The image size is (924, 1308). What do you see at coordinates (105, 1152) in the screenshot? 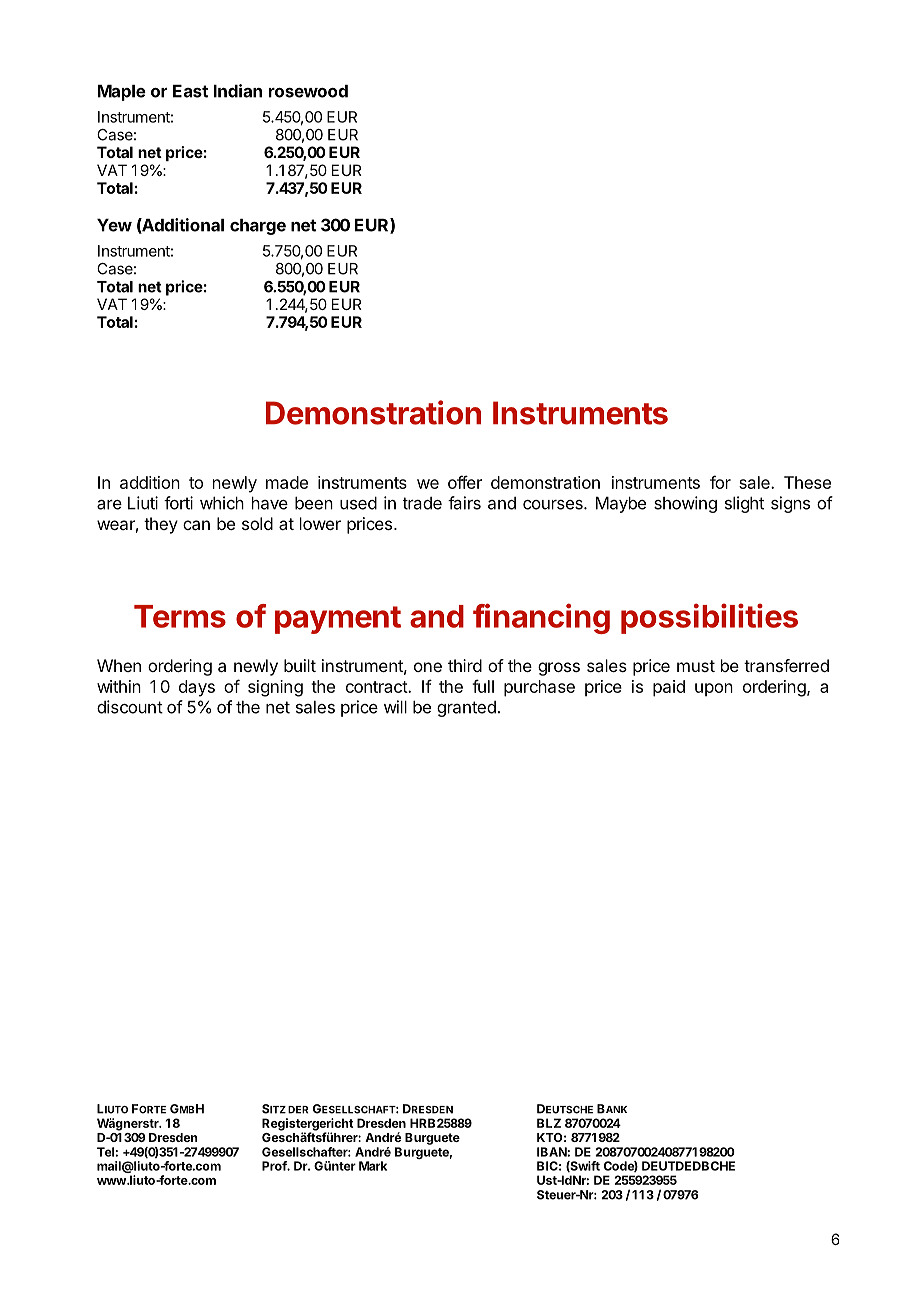
I see `Tel` at bounding box center [105, 1152].
